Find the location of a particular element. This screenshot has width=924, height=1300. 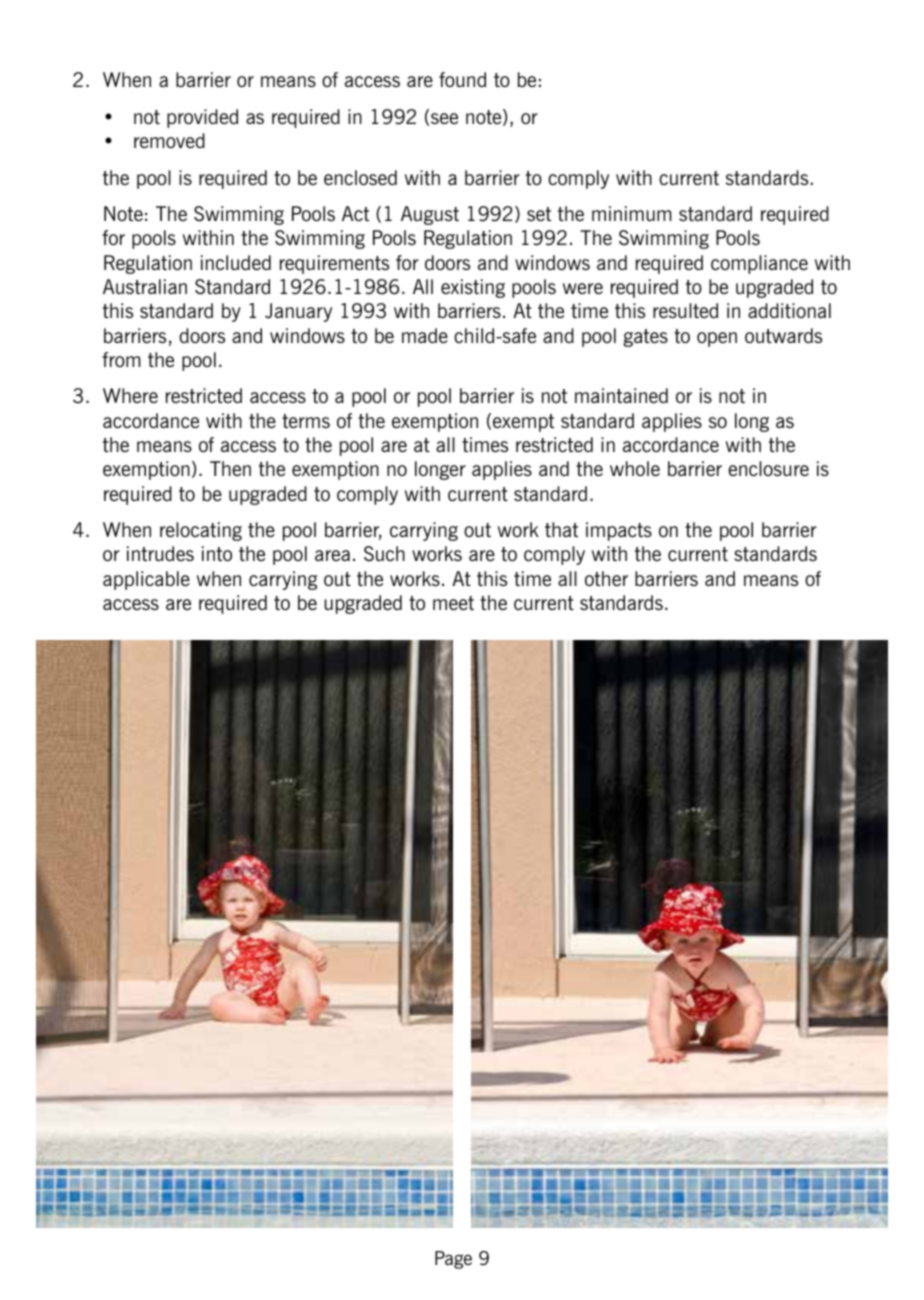

other is located at coordinates (606, 578).
